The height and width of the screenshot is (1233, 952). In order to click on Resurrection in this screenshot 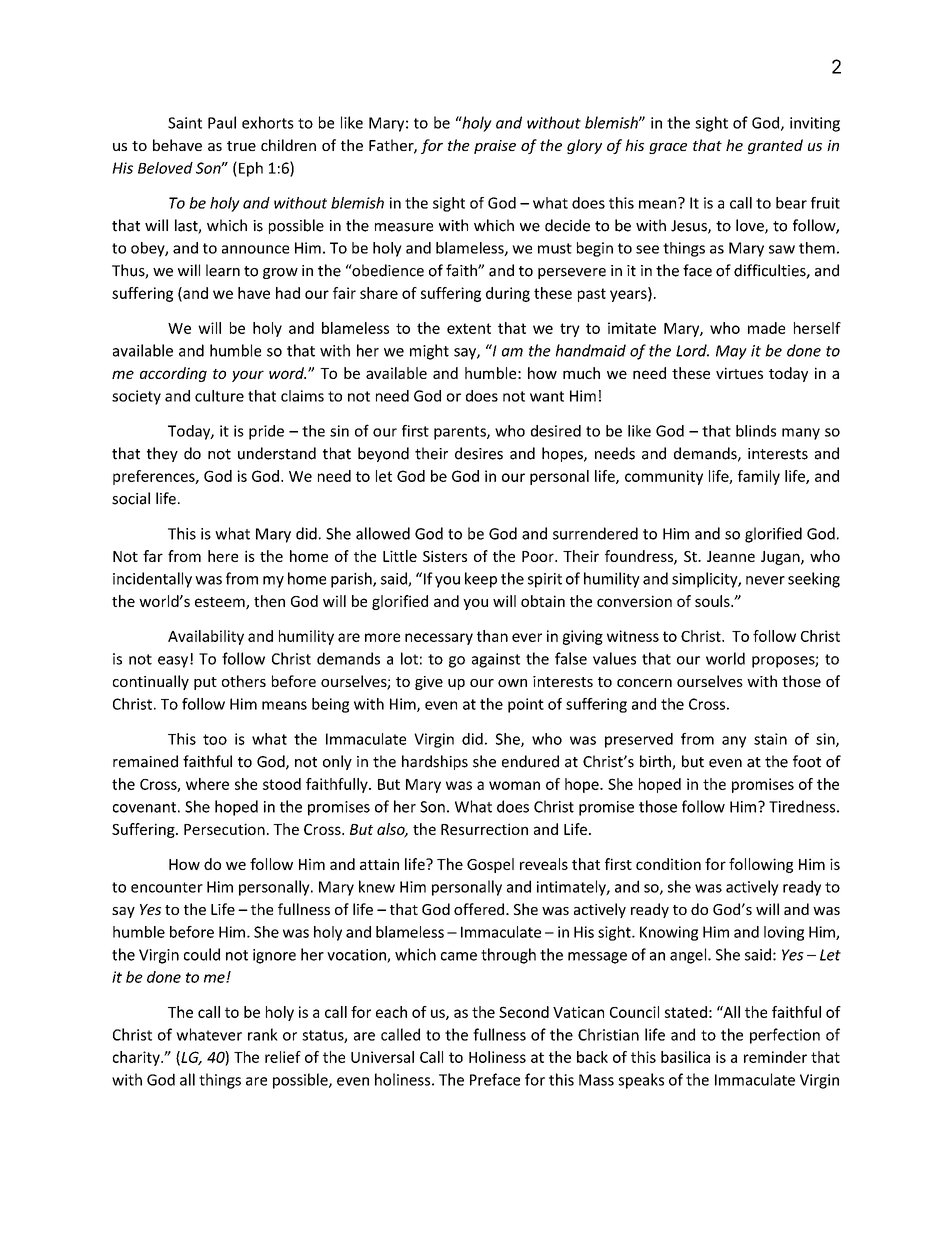, I will do `click(484, 829)`.
